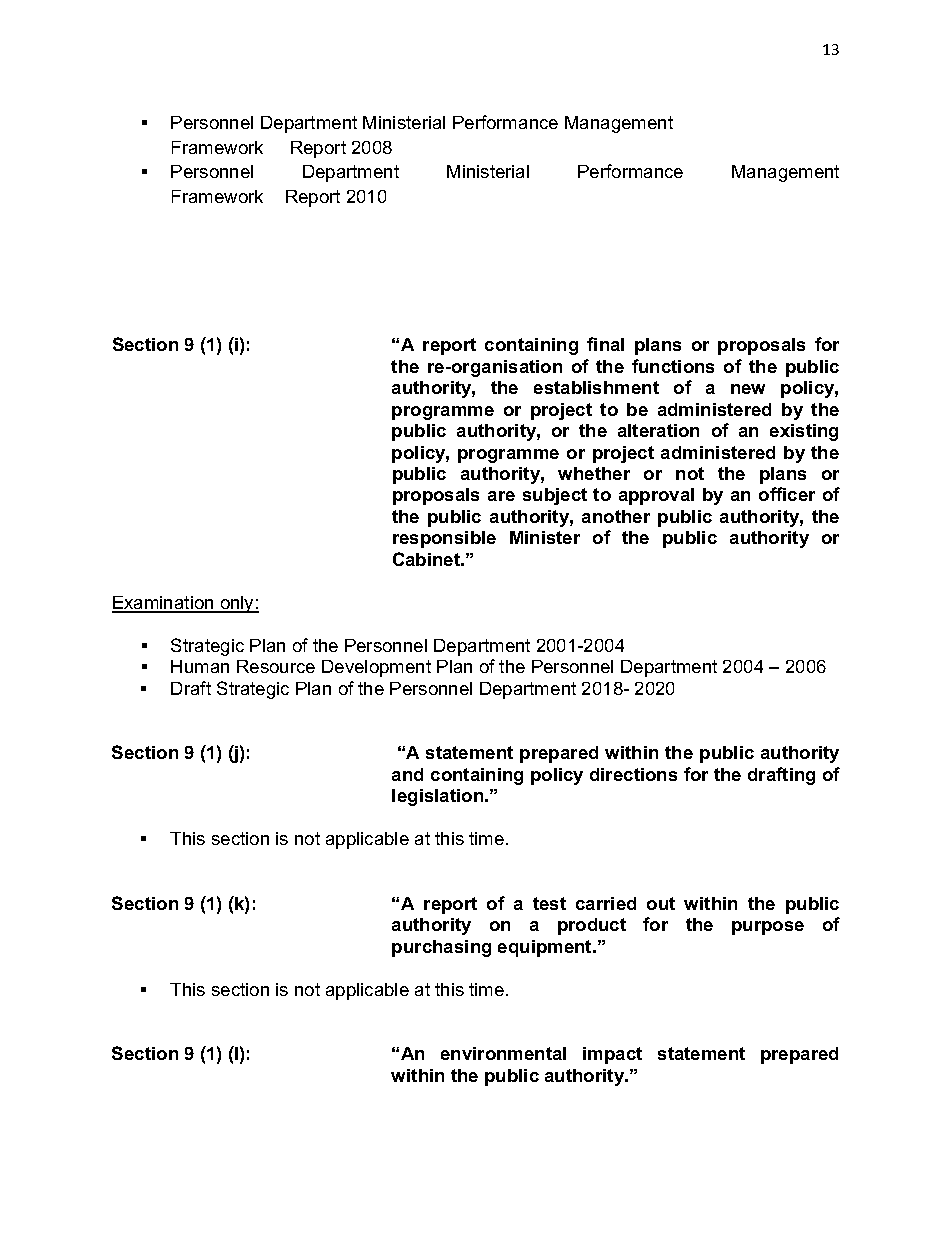 The image size is (952, 1233). Describe the element at coordinates (748, 389) in the page. I see `new` at that location.
